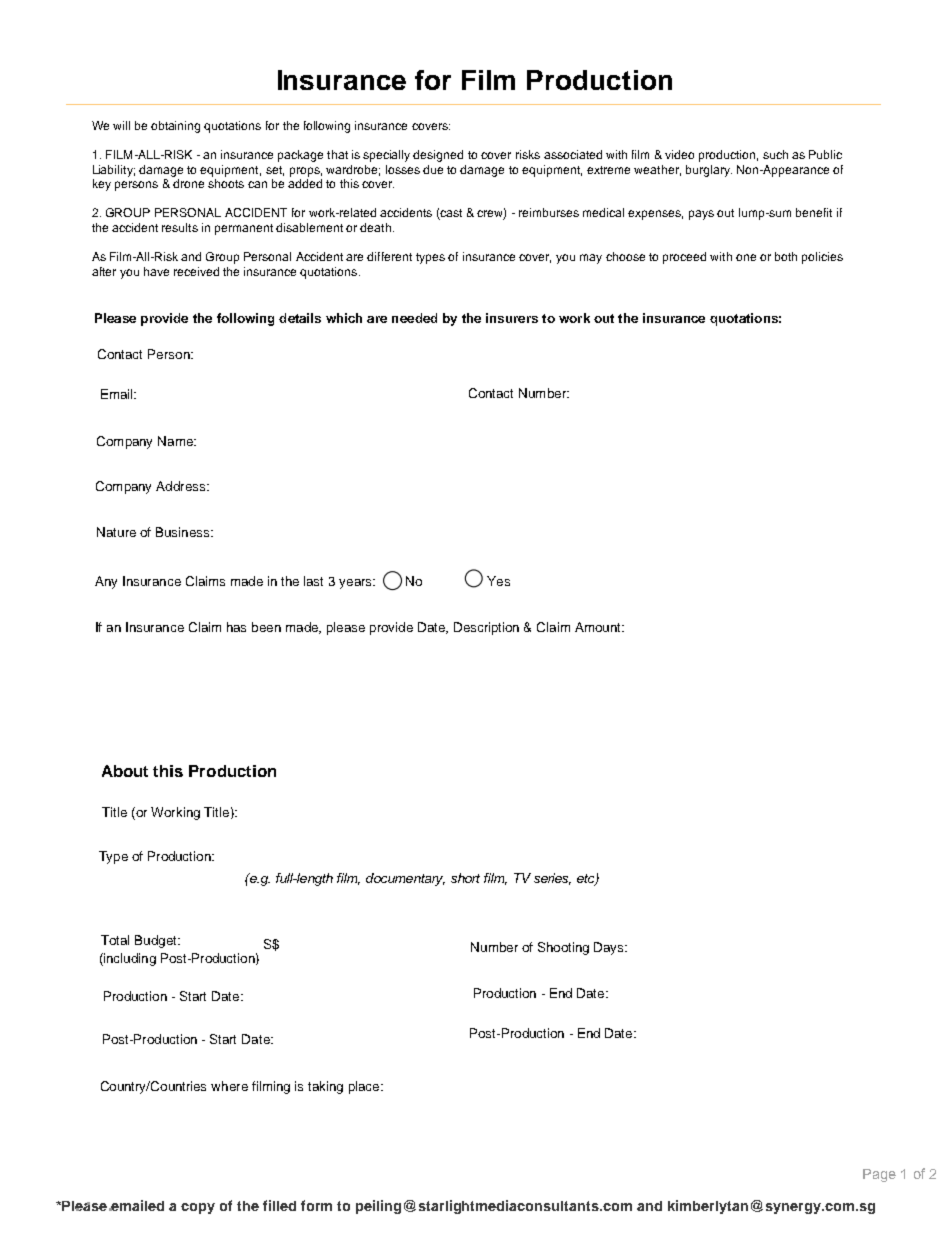 The width and height of the screenshot is (952, 1233). I want to click on copy, so click(198, 1208).
